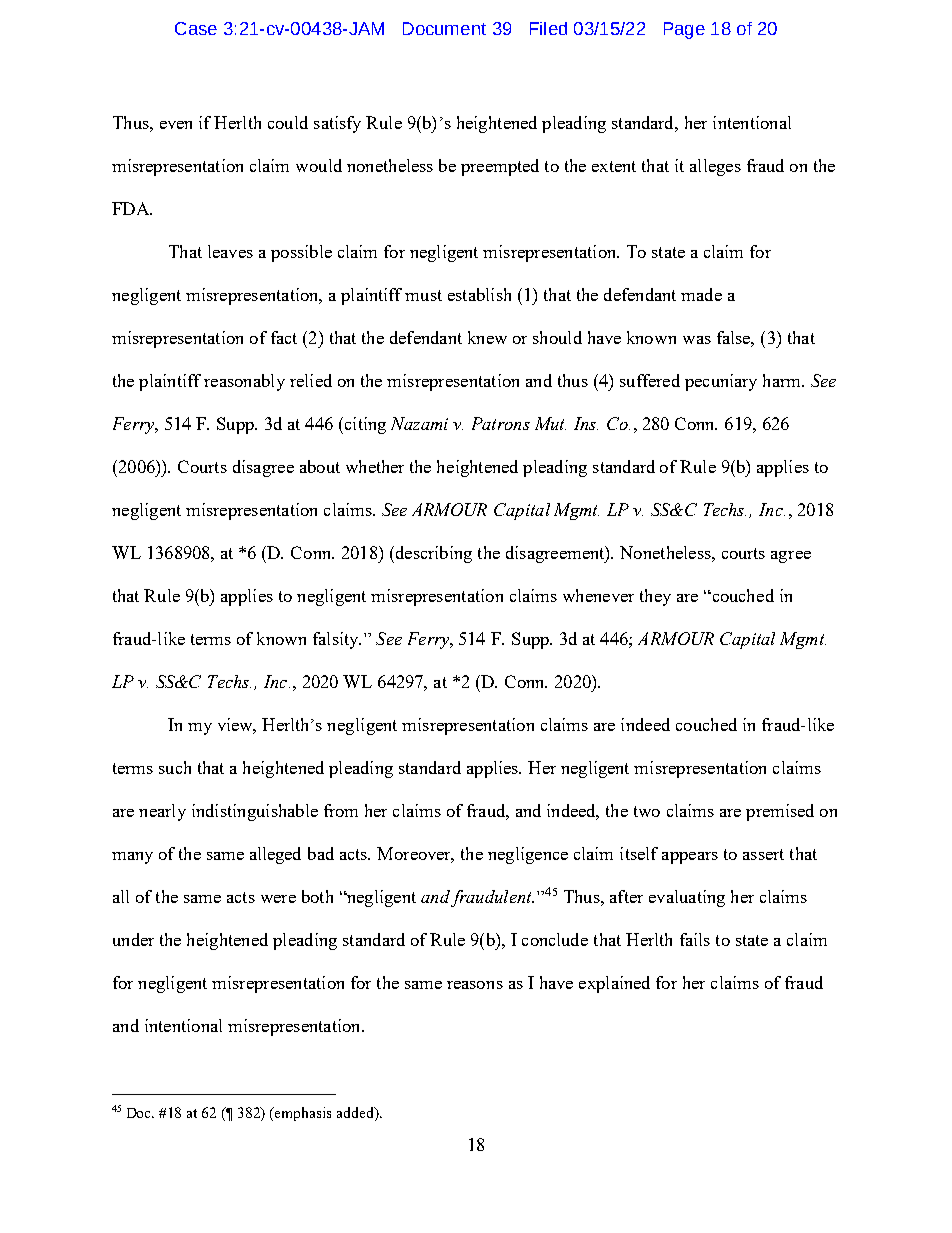 This screenshot has height=1233, width=952. Describe the element at coordinates (196, 28) in the screenshot. I see `Case` at that location.
